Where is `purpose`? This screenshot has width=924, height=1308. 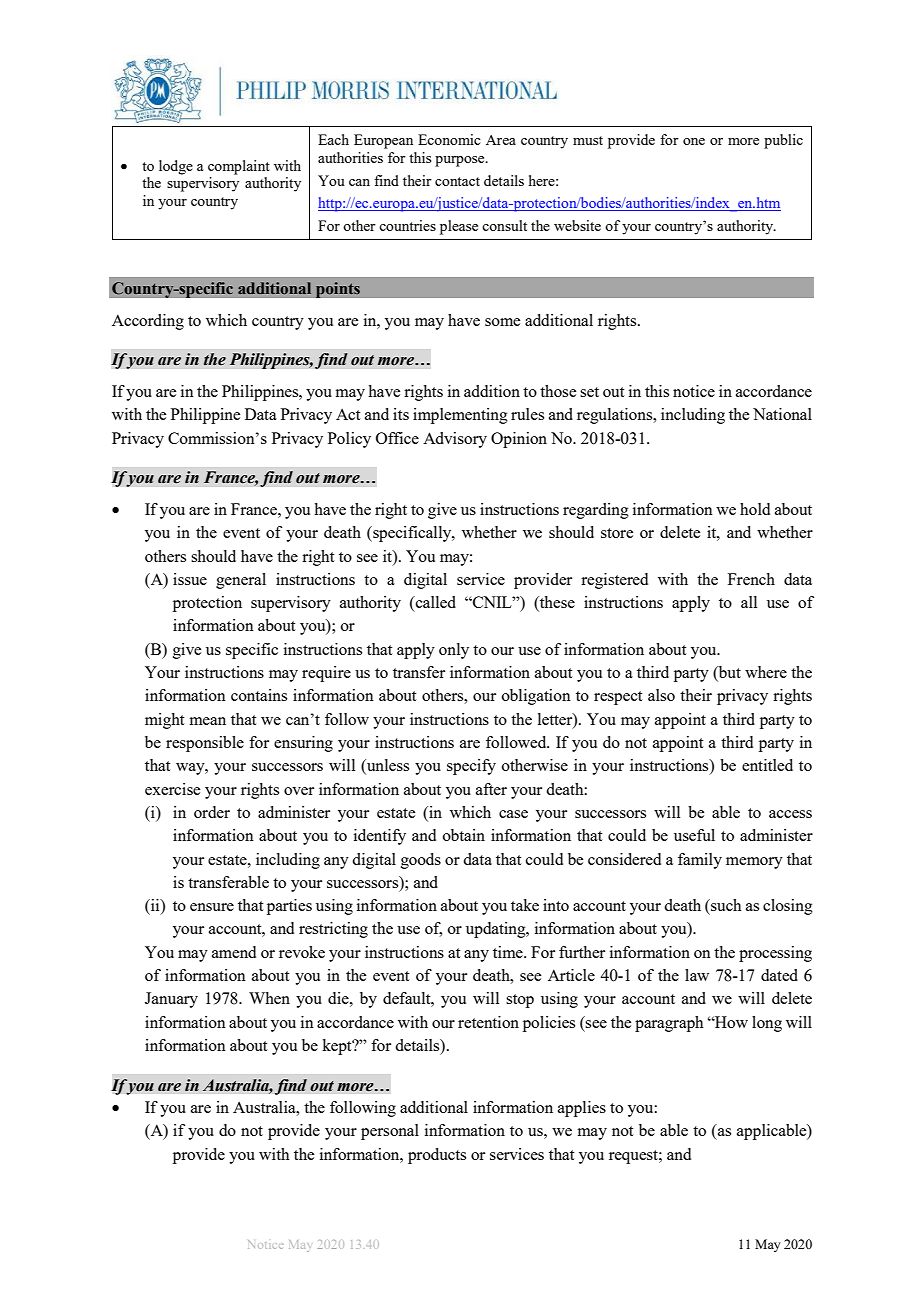
purpose is located at coordinates (461, 161).
